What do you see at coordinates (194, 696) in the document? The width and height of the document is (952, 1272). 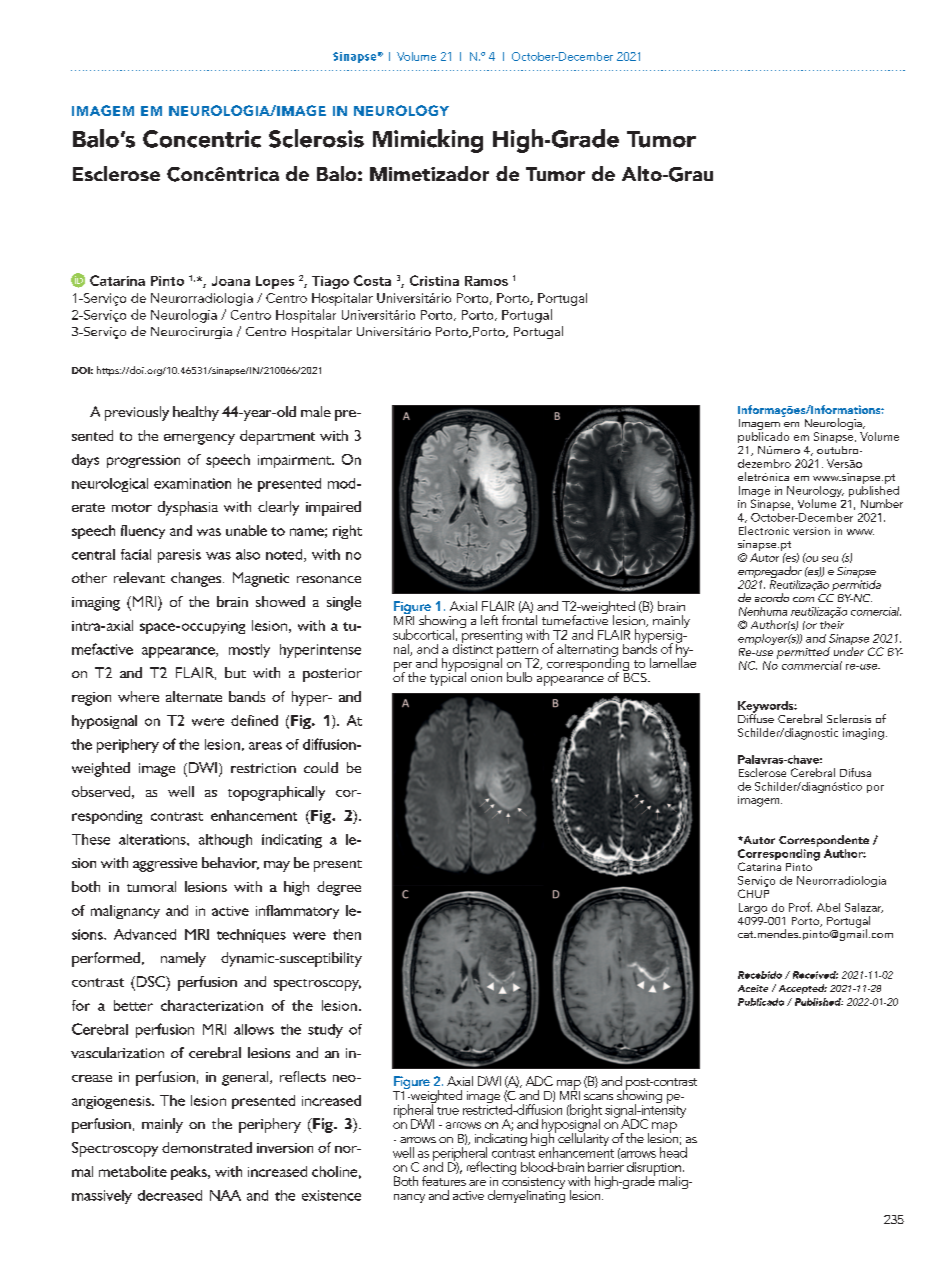 I see `alternate` at bounding box center [194, 696].
